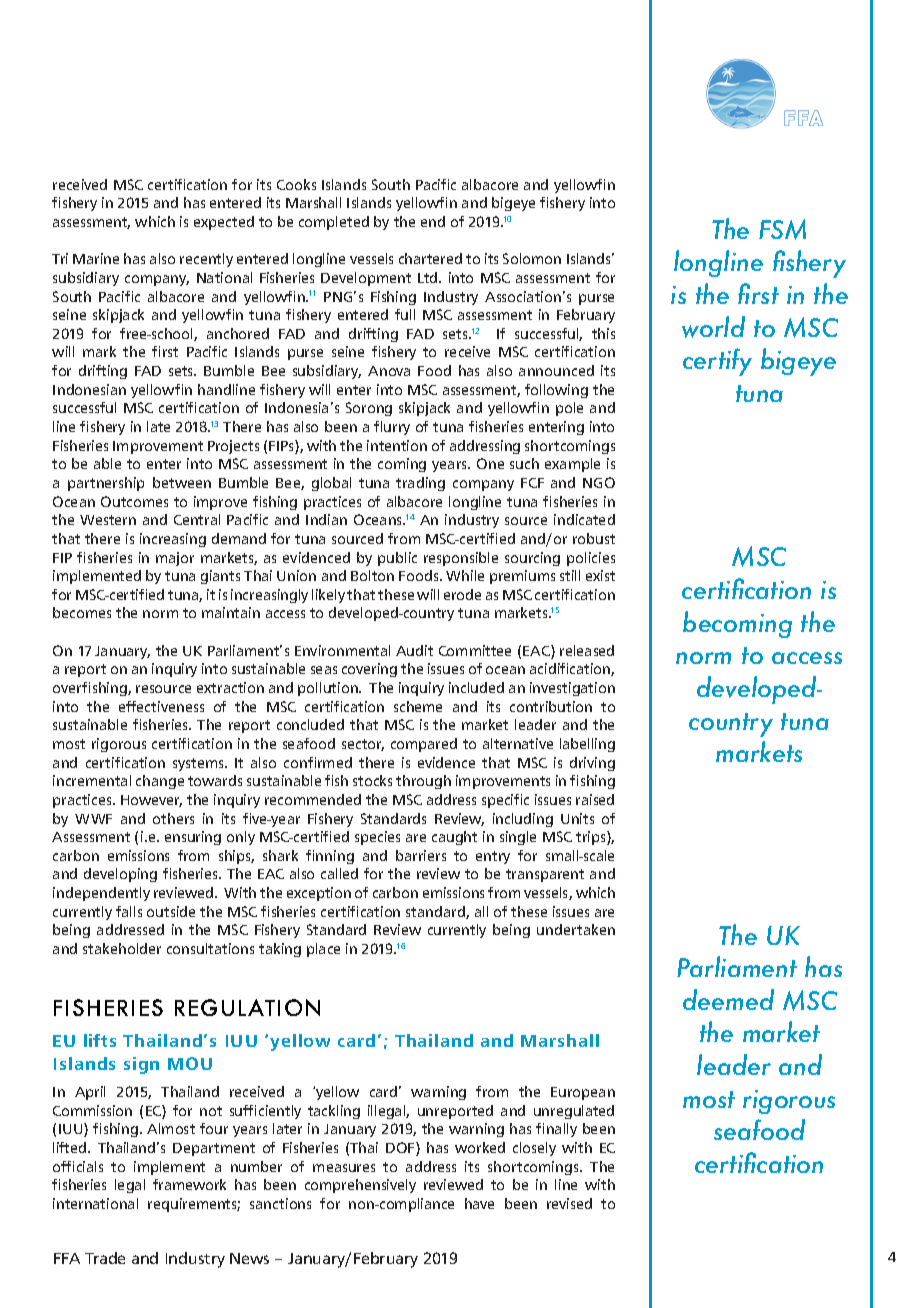 The image size is (924, 1308). What do you see at coordinates (587, 745) in the screenshot?
I see `labelling` at bounding box center [587, 745].
